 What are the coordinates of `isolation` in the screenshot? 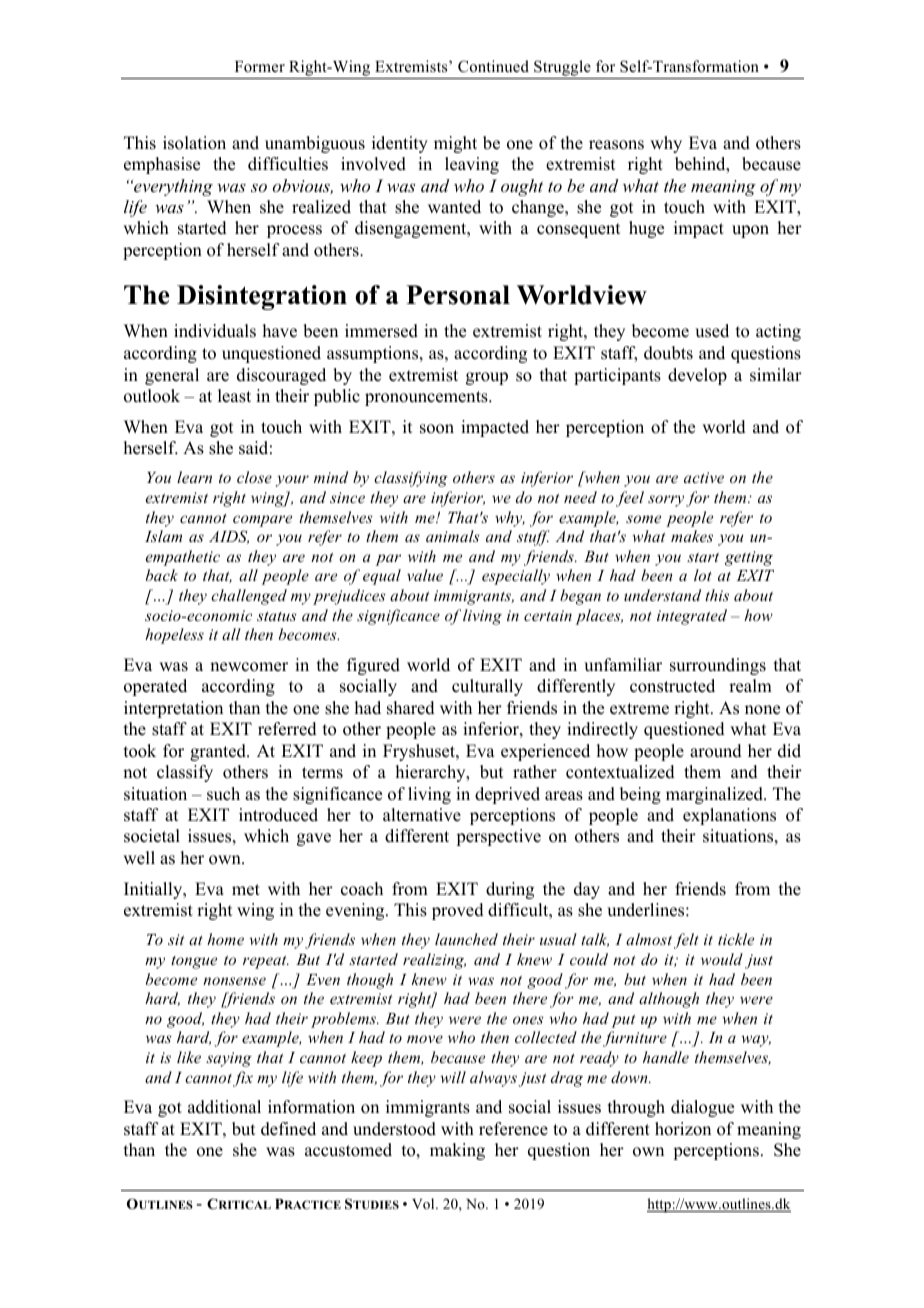 It's located at (194, 143).
